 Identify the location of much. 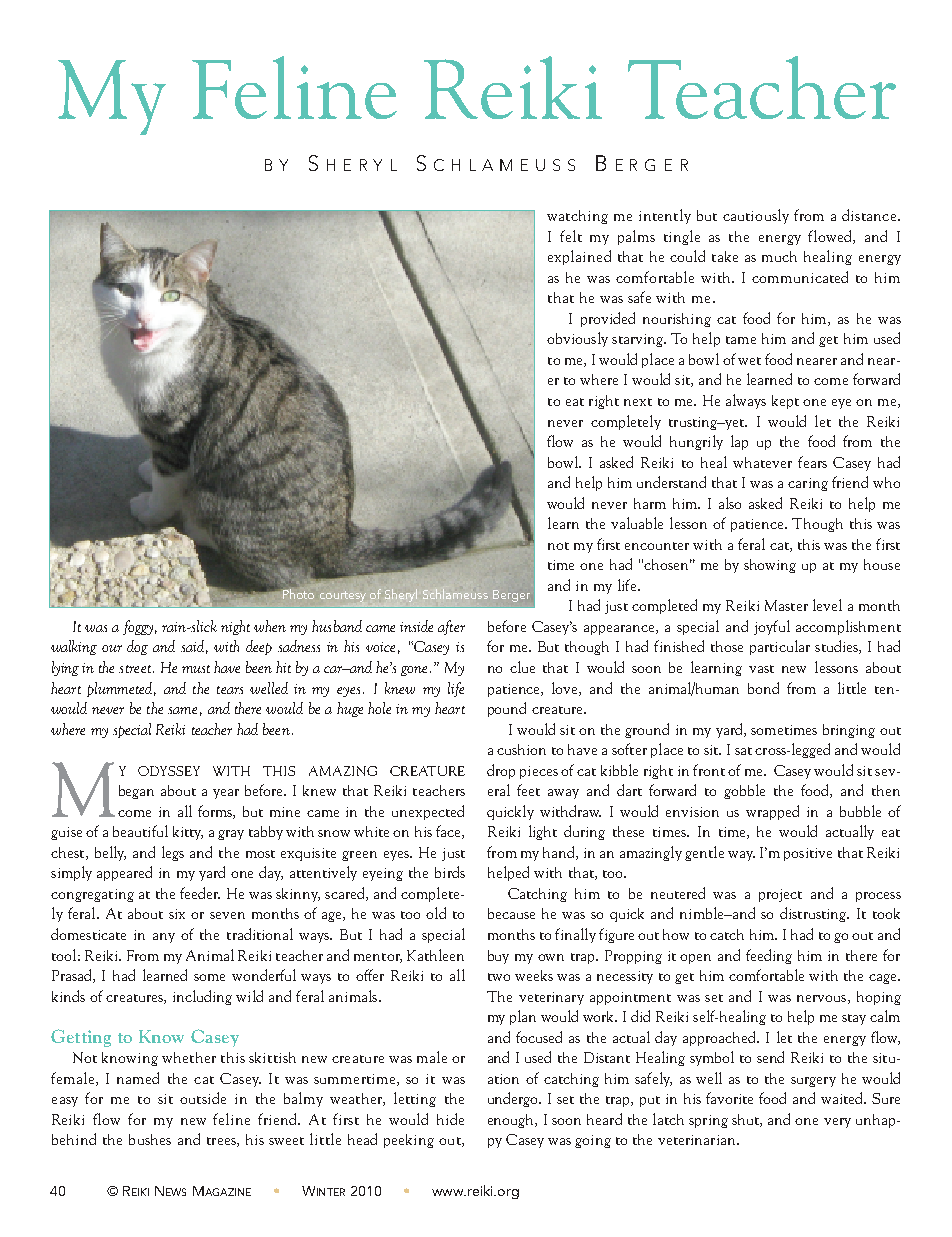
(779, 256).
